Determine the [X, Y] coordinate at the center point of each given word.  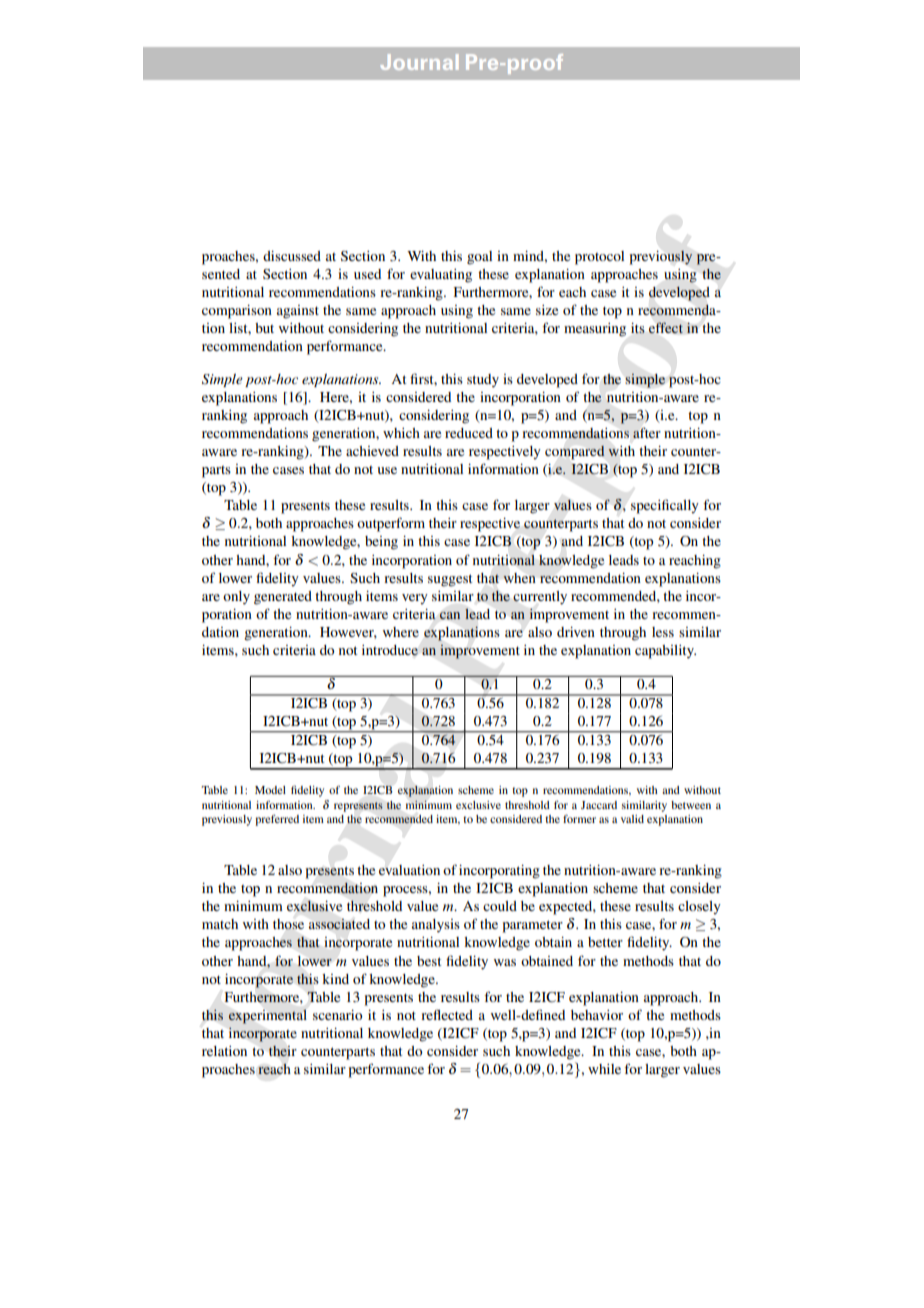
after [647, 432]
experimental [267, 1016]
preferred [277, 820]
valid [632, 819]
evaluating [441, 276]
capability [665, 652]
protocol [599, 258]
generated [283, 598]
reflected [447, 1014]
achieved [372, 451]
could [500, 906]
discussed [292, 256]
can [450, 615]
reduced [469, 433]
